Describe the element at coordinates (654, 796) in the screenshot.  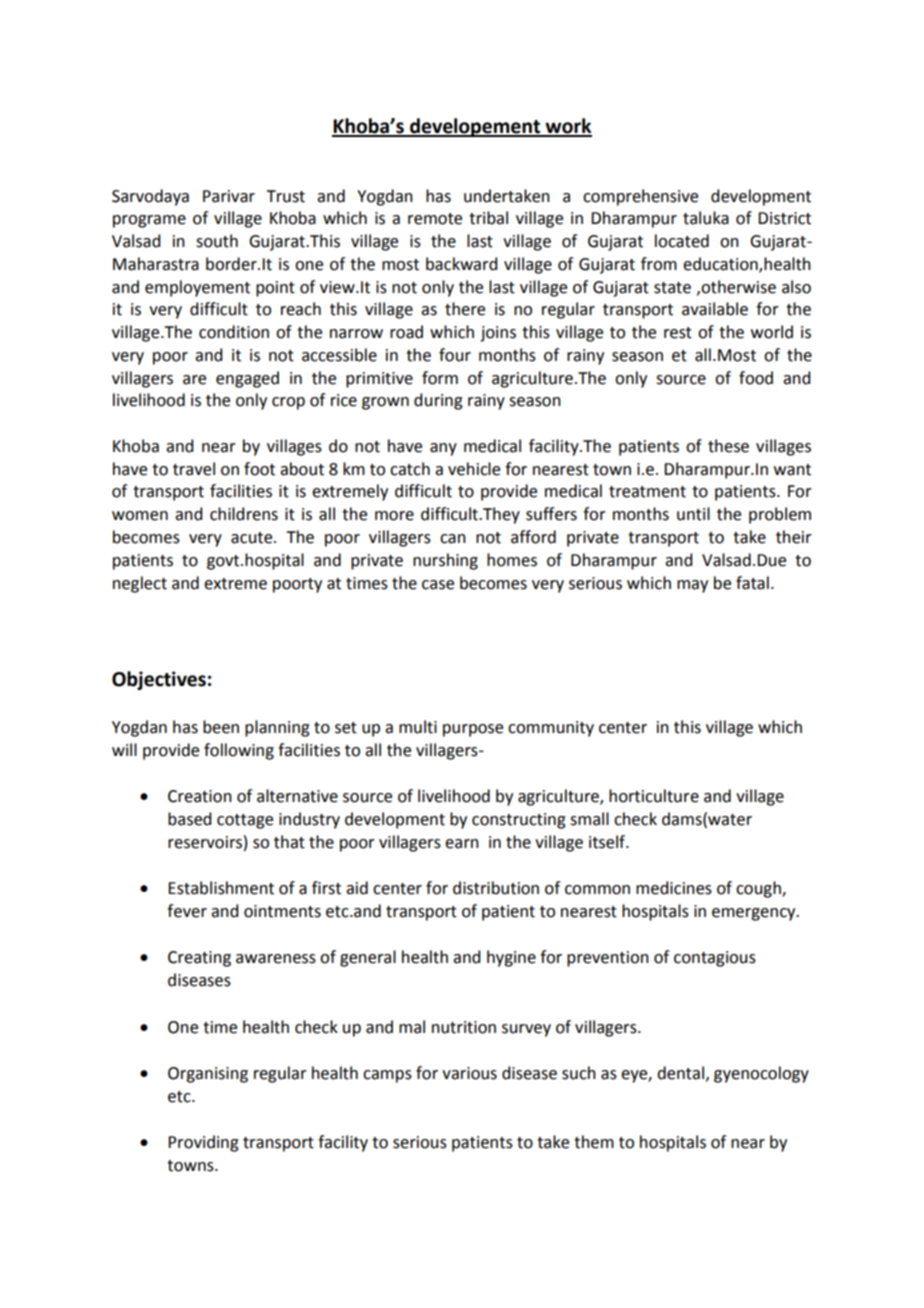
I see `horticulture` at that location.
